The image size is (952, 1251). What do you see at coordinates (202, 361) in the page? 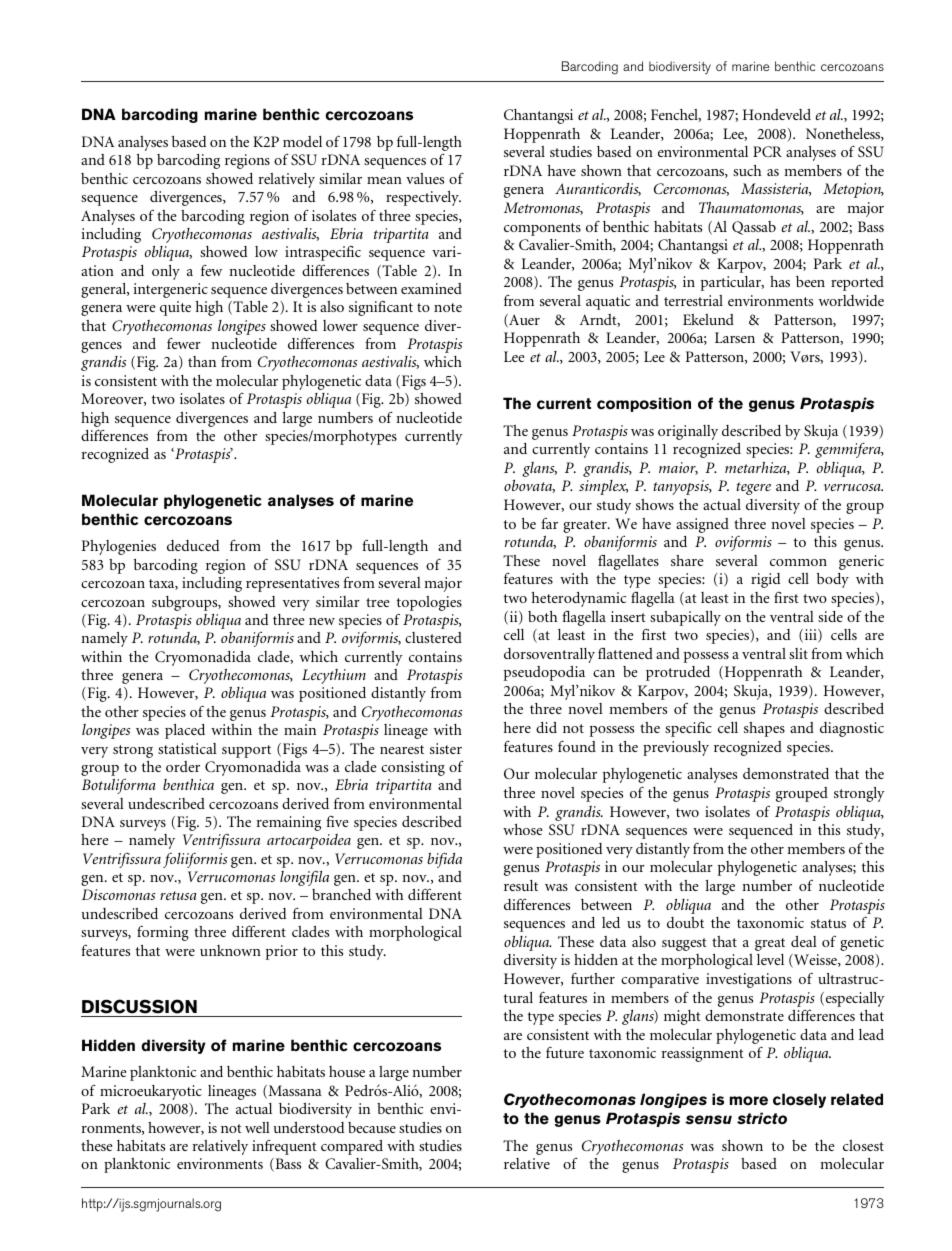
I see `than` at bounding box center [202, 361].
